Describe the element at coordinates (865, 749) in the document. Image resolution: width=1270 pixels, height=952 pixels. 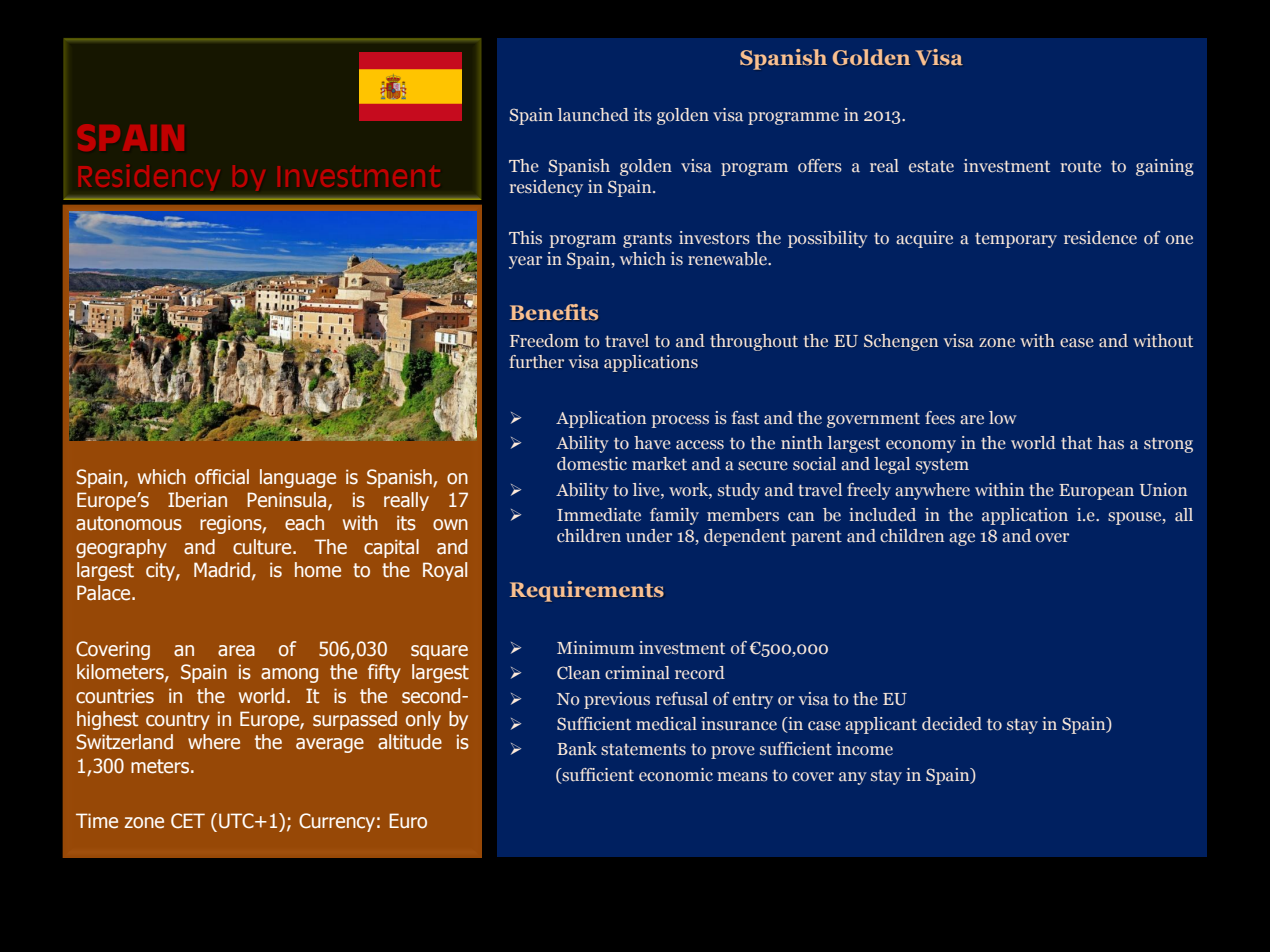
I see `income` at that location.
